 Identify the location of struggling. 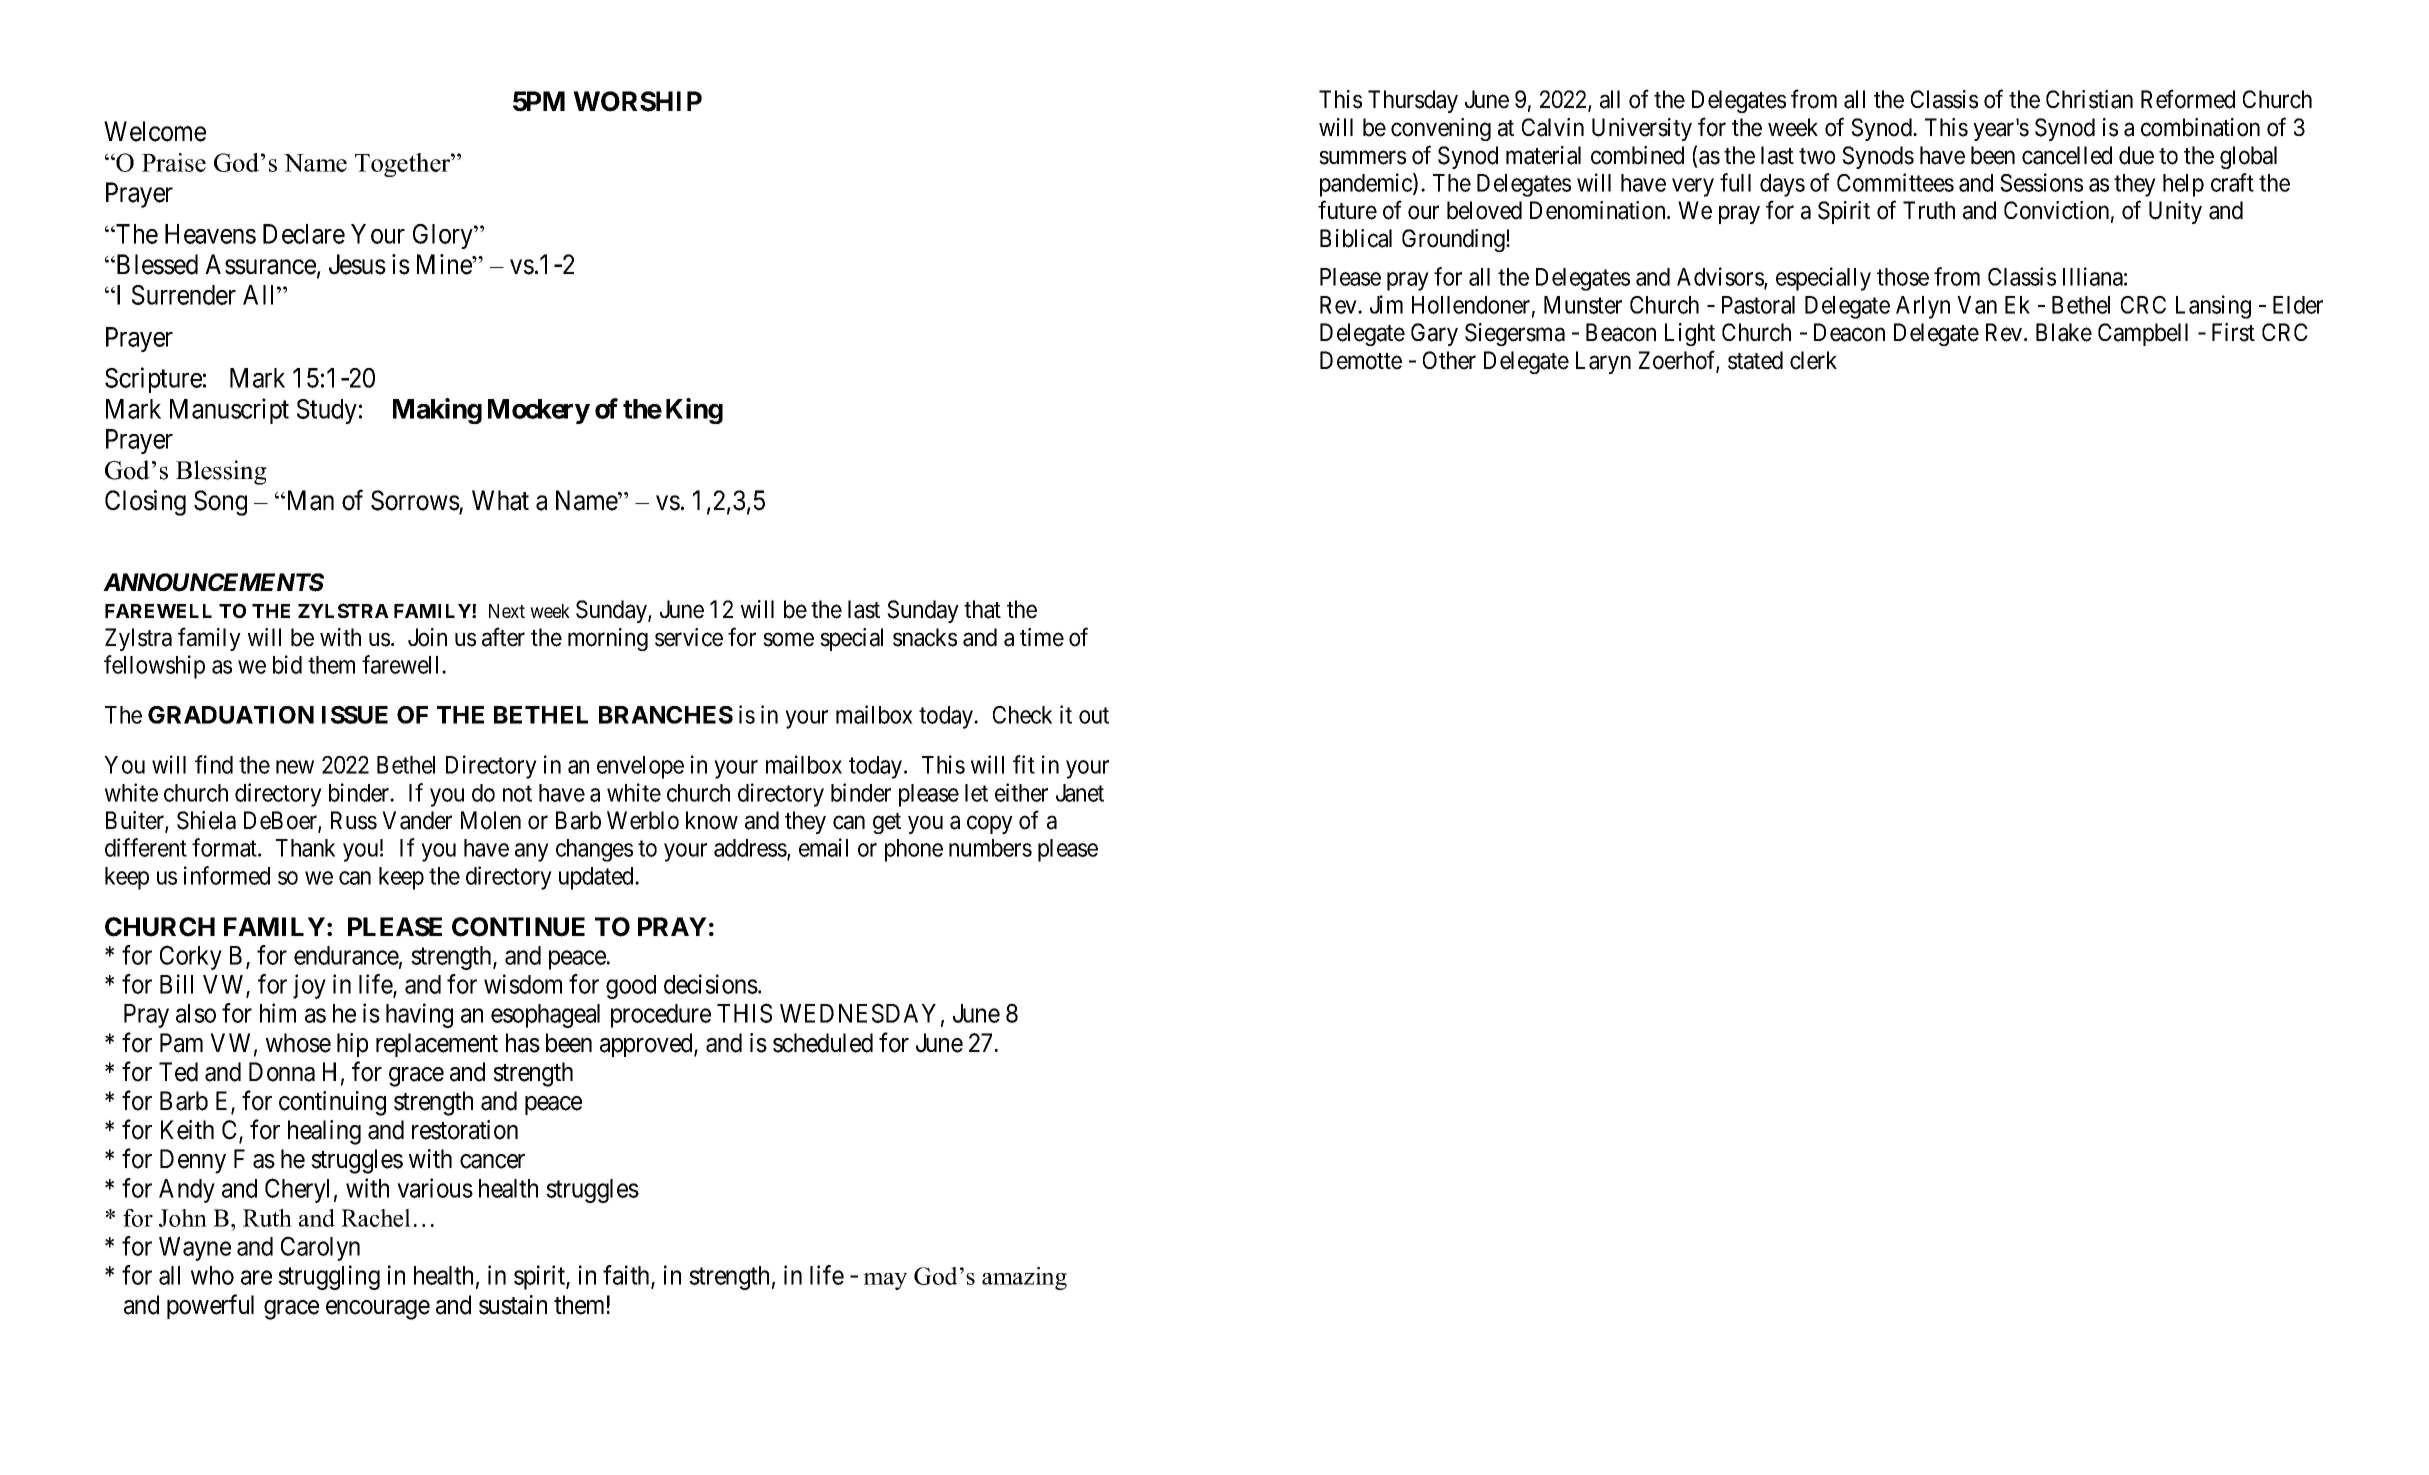
(329, 1277).
